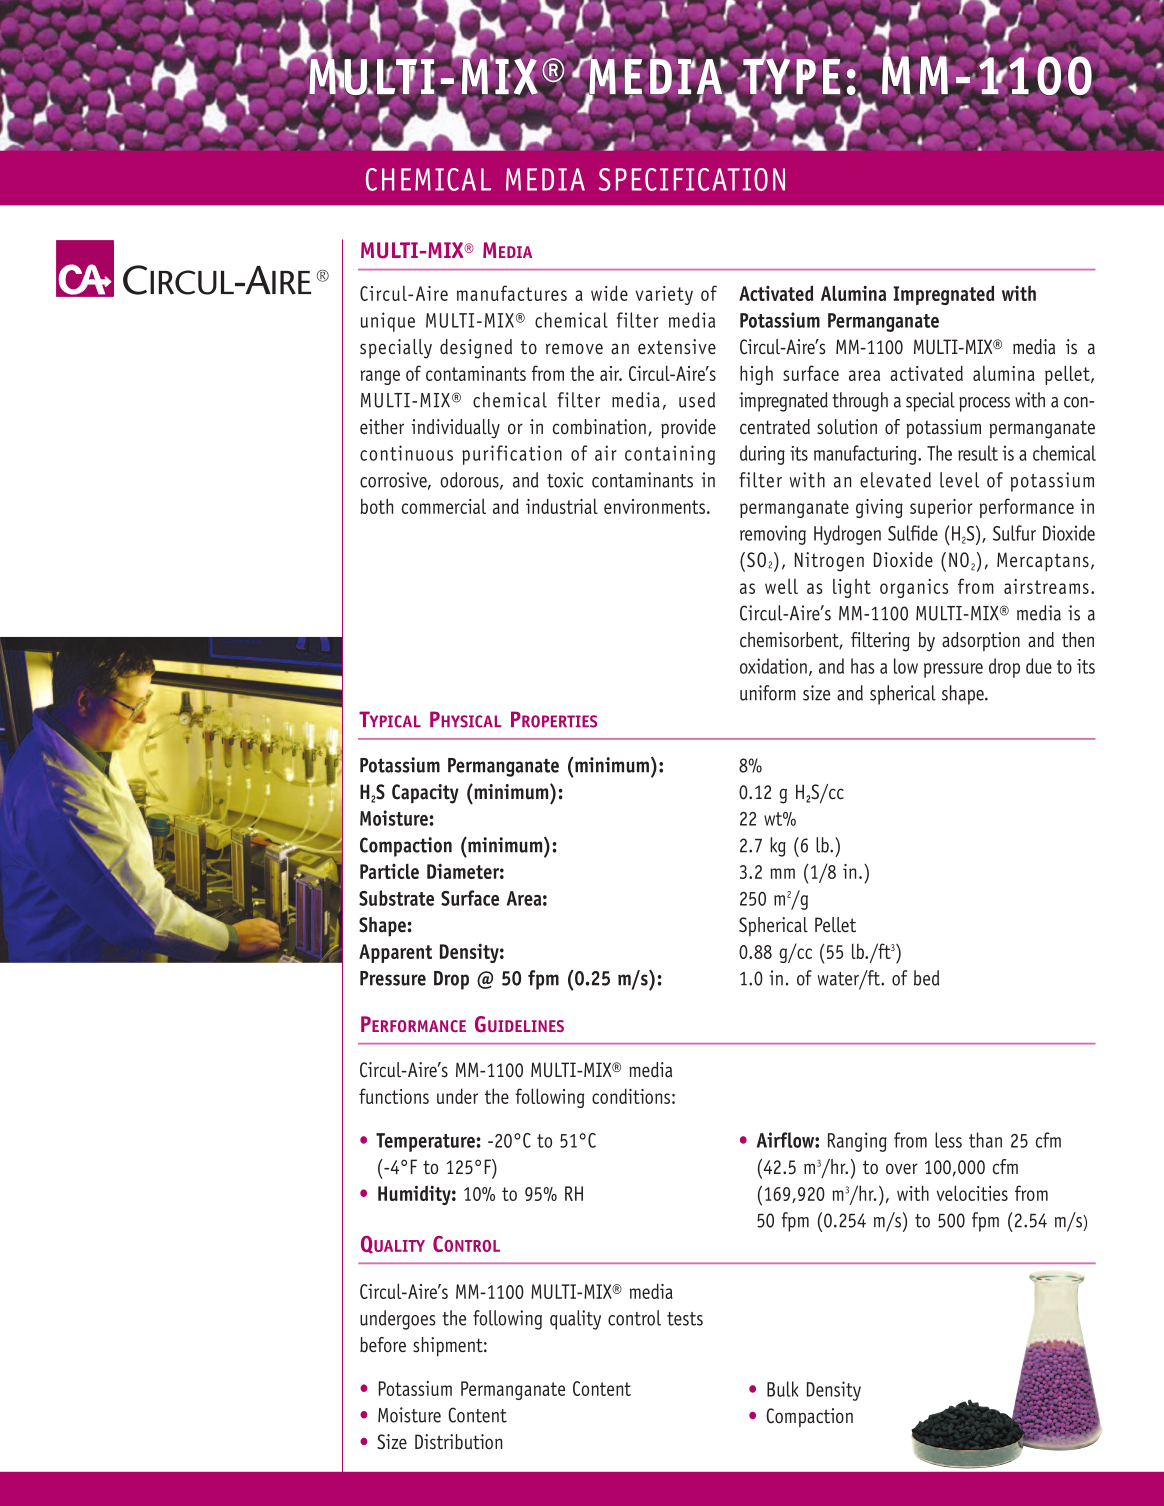 This page has height=1506, width=1164. Describe the element at coordinates (692, 179) in the page. I see `SPECIFICATION` at that location.
